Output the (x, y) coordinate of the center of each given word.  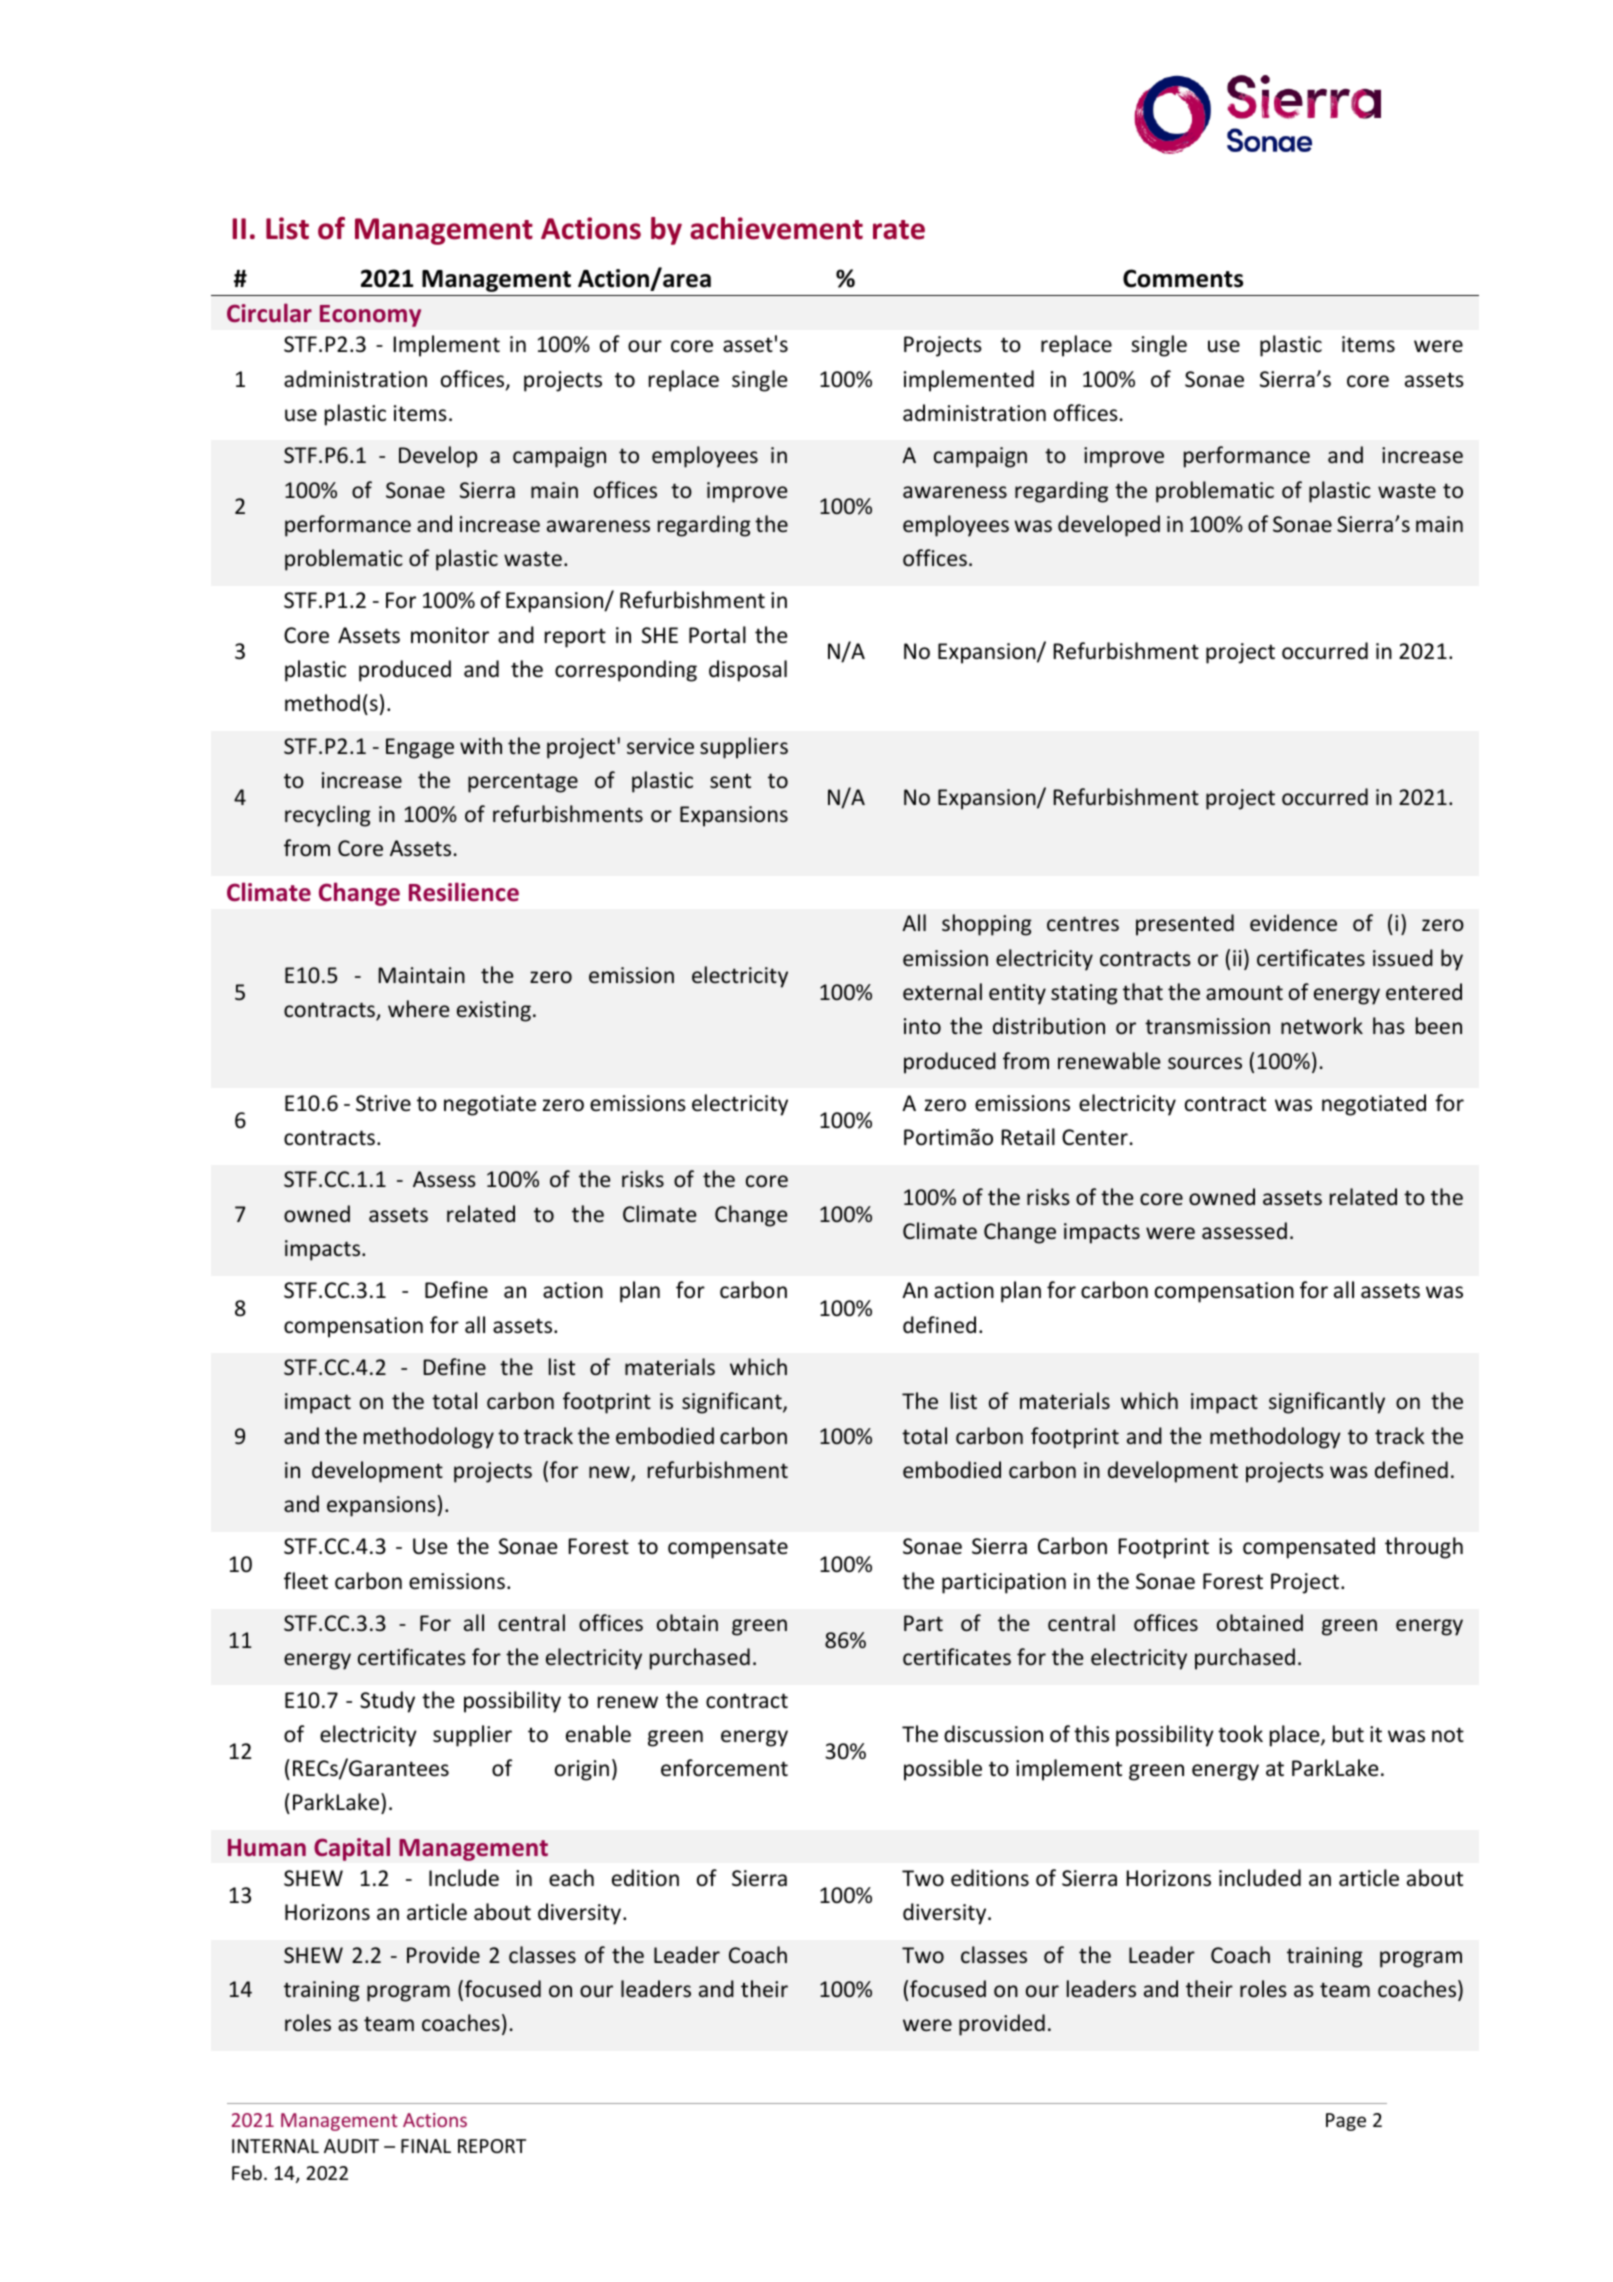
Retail (1028, 1137)
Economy (370, 316)
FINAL (426, 2146)
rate (899, 230)
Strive (383, 1103)
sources (1205, 1063)
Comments (1183, 278)
